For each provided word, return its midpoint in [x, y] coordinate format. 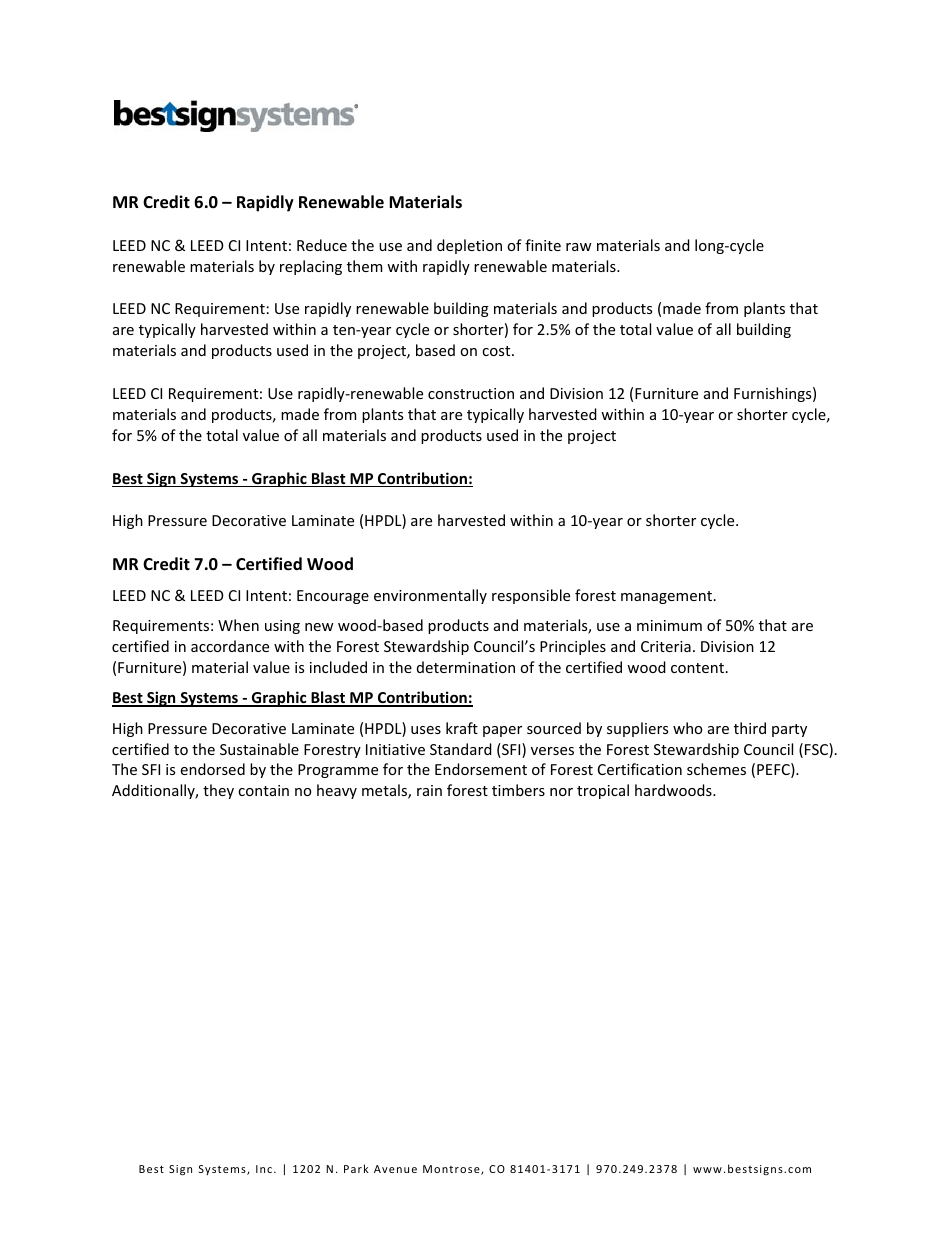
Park [356, 1168]
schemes [716, 769]
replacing [311, 267]
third [750, 728]
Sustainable [259, 749]
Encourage [333, 597]
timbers [518, 790]
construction [471, 393]
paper [502, 731]
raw [579, 247]
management [668, 597]
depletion [469, 246]
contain [263, 790]
